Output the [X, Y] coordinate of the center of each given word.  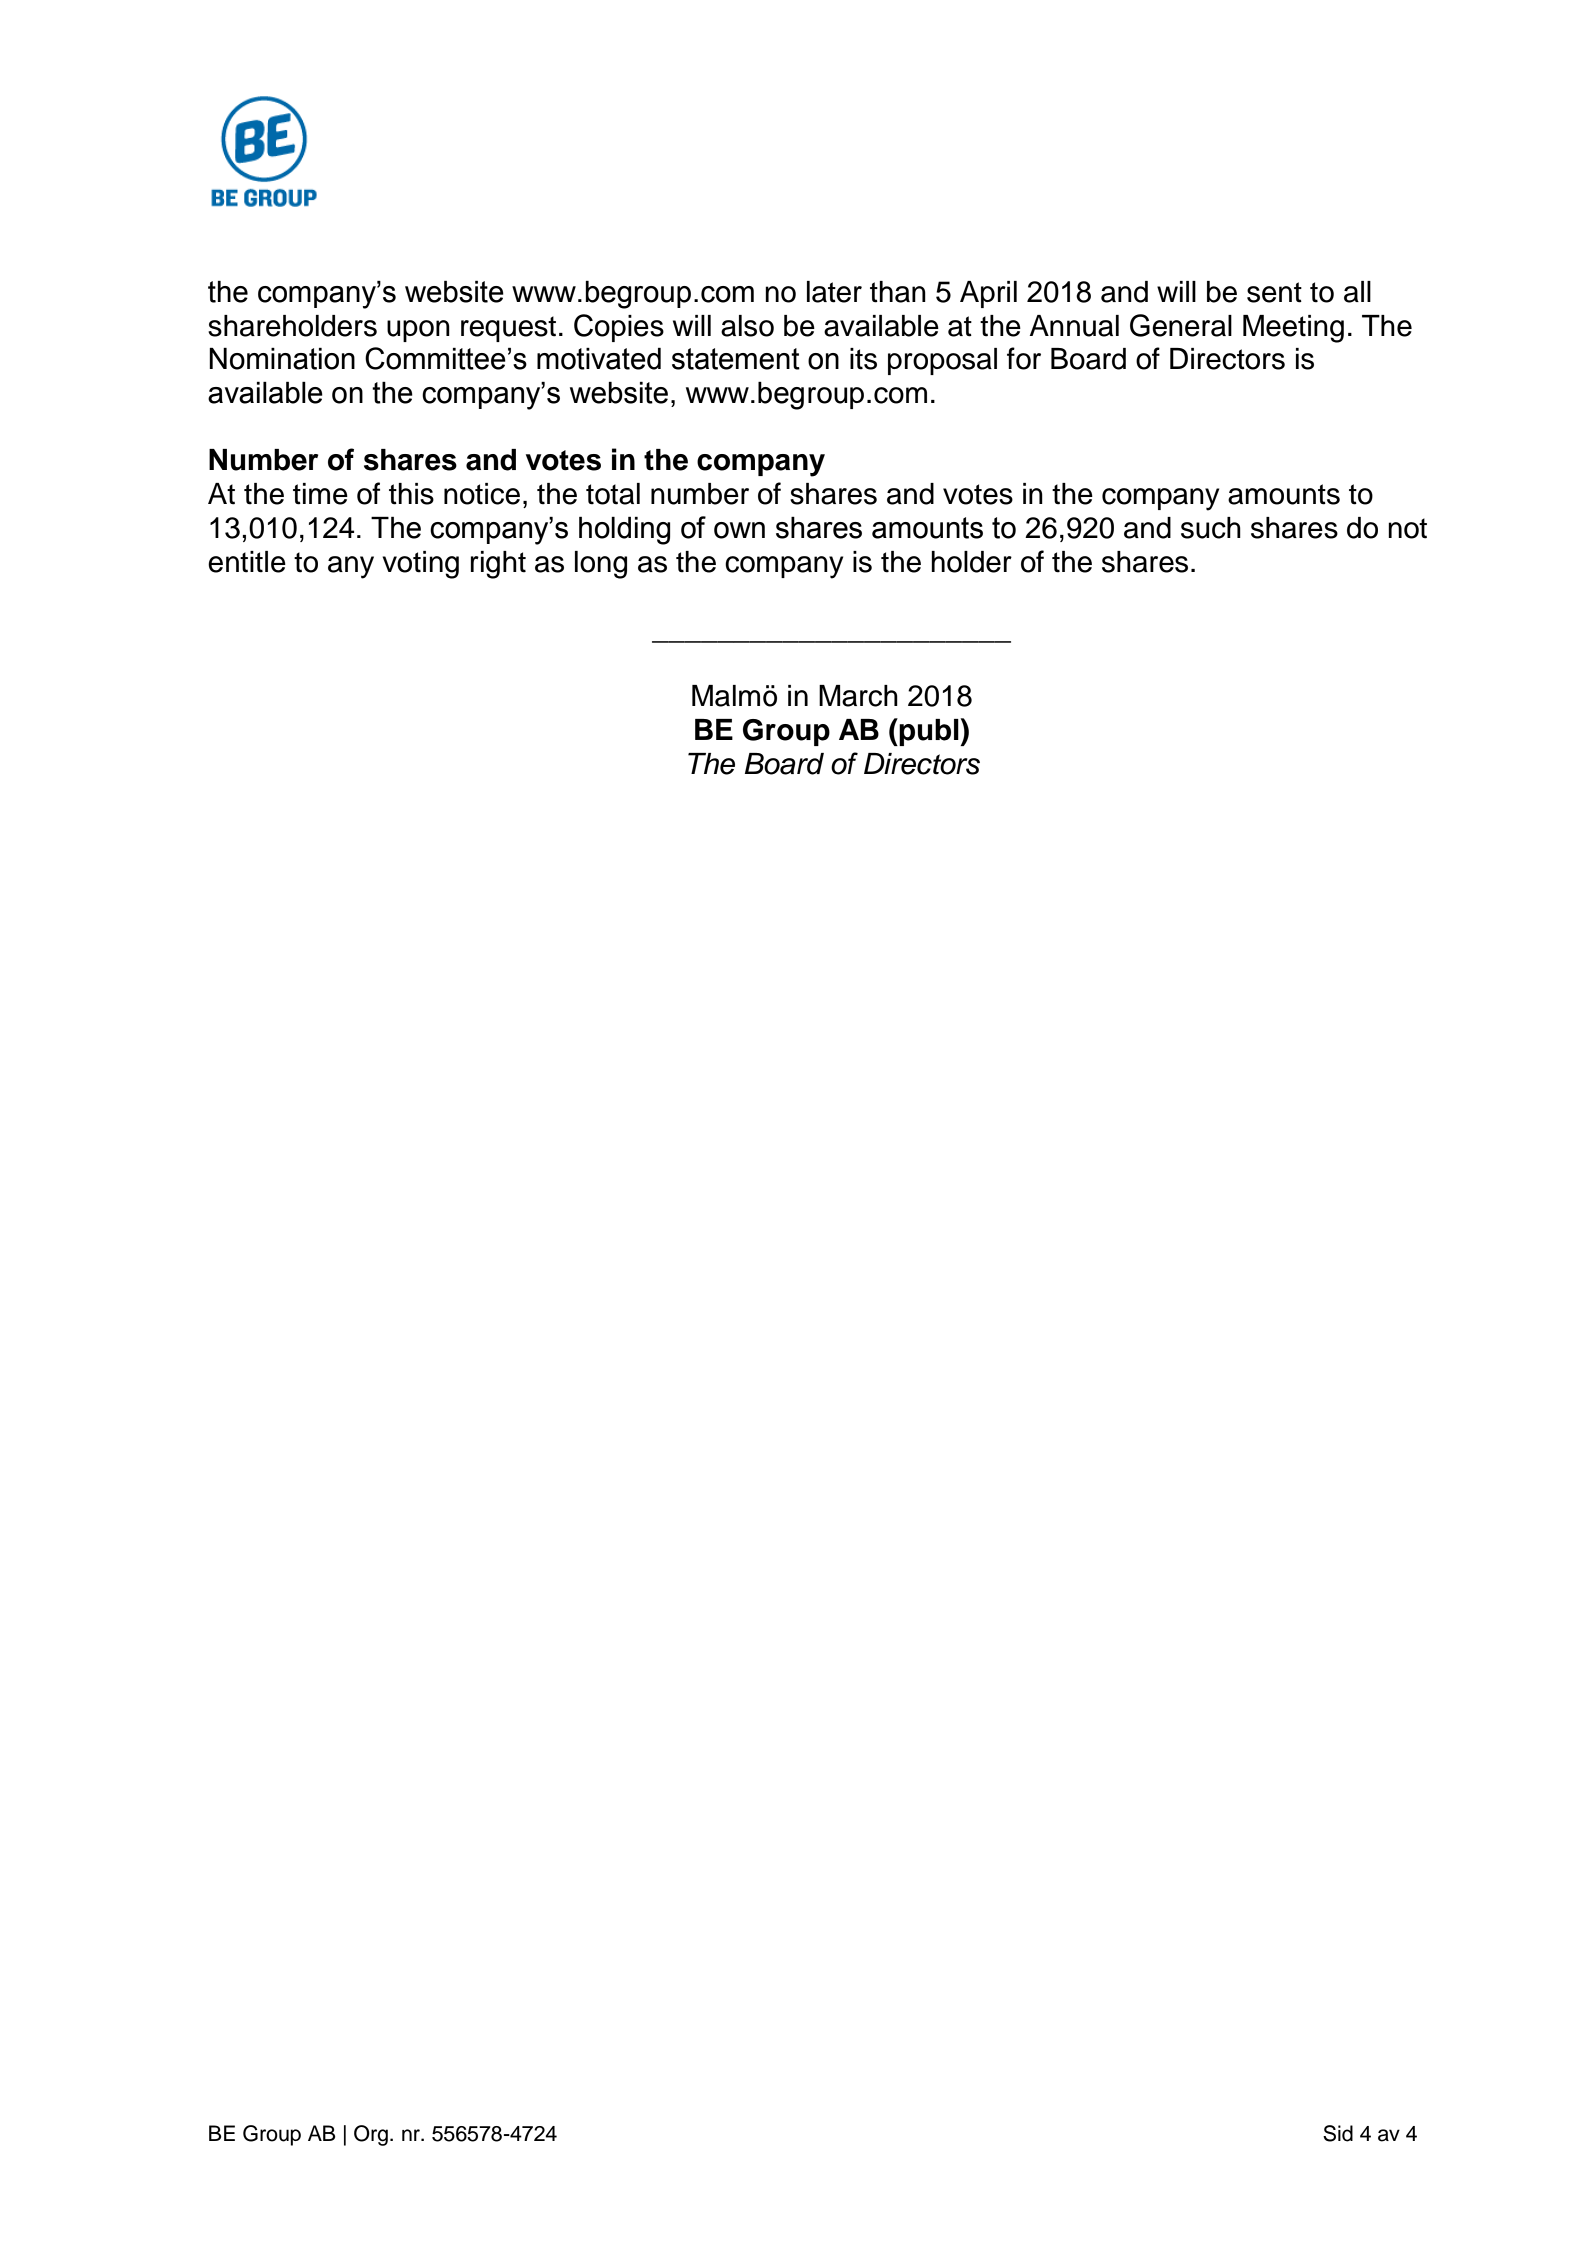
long [601, 565]
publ [930, 732]
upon [418, 331]
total [613, 494]
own [739, 530]
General [1181, 325]
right [498, 565]
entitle [247, 562]
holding [625, 531]
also [747, 326]
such [1211, 528]
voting [420, 565]
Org [371, 2135]
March [858, 696]
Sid [1338, 2133]
